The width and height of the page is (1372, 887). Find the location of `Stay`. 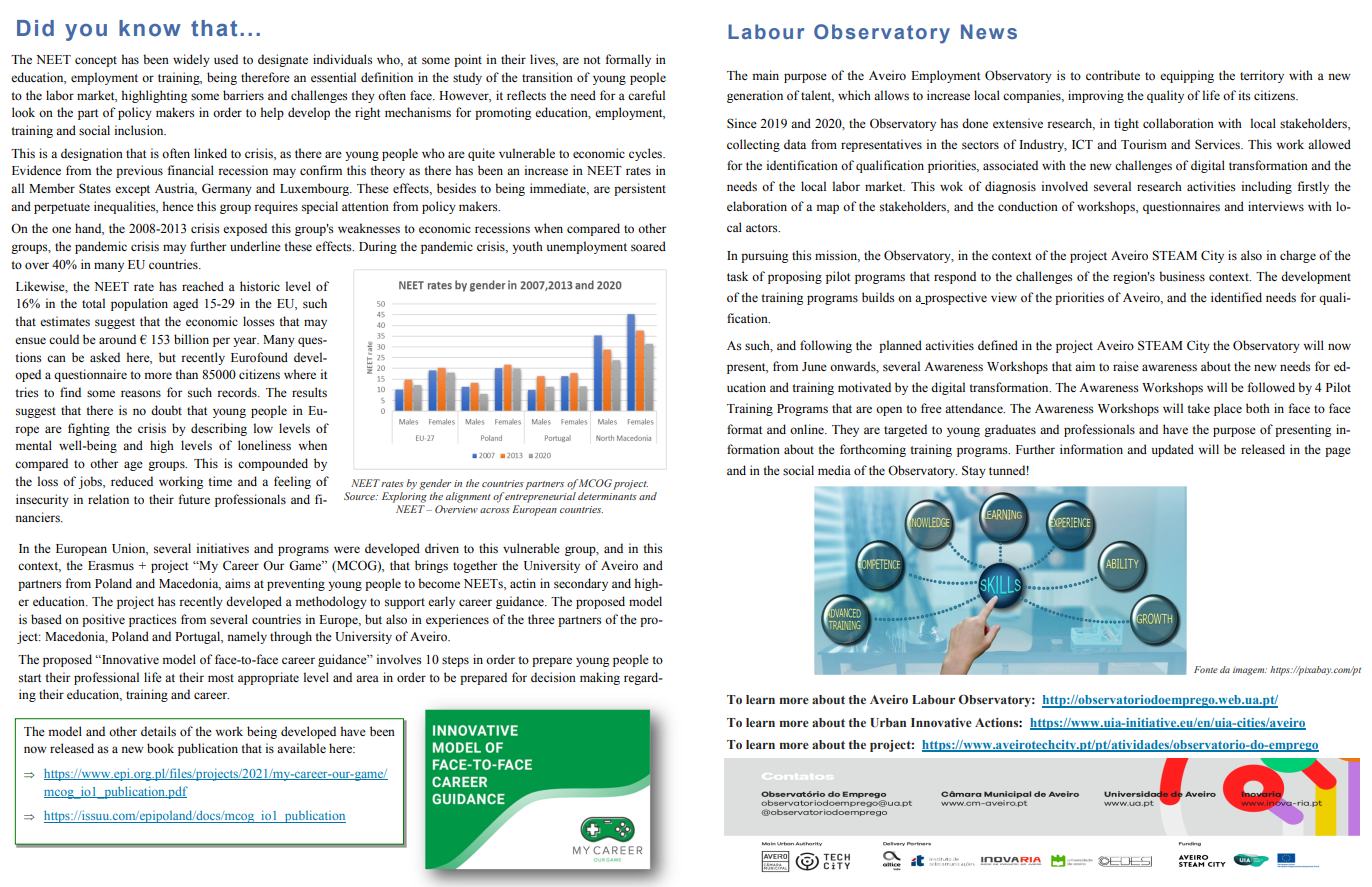

Stay is located at coordinates (974, 471).
